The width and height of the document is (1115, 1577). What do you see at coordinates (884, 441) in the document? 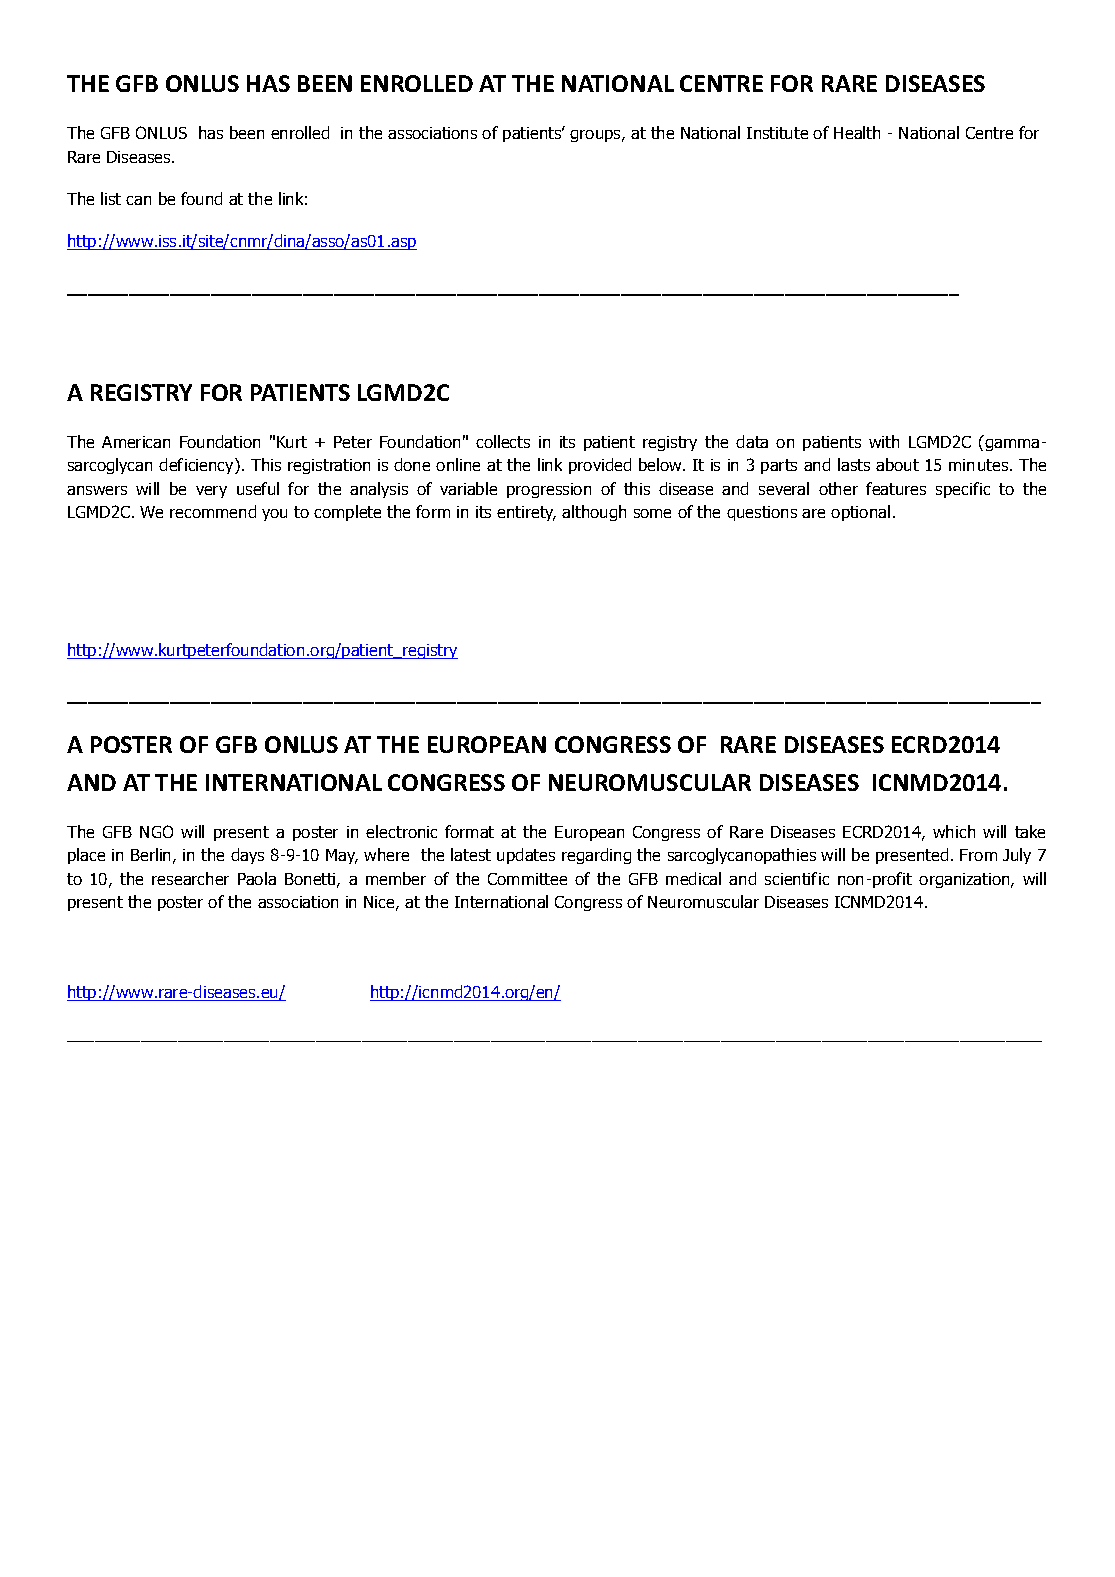
I see `with` at bounding box center [884, 441].
